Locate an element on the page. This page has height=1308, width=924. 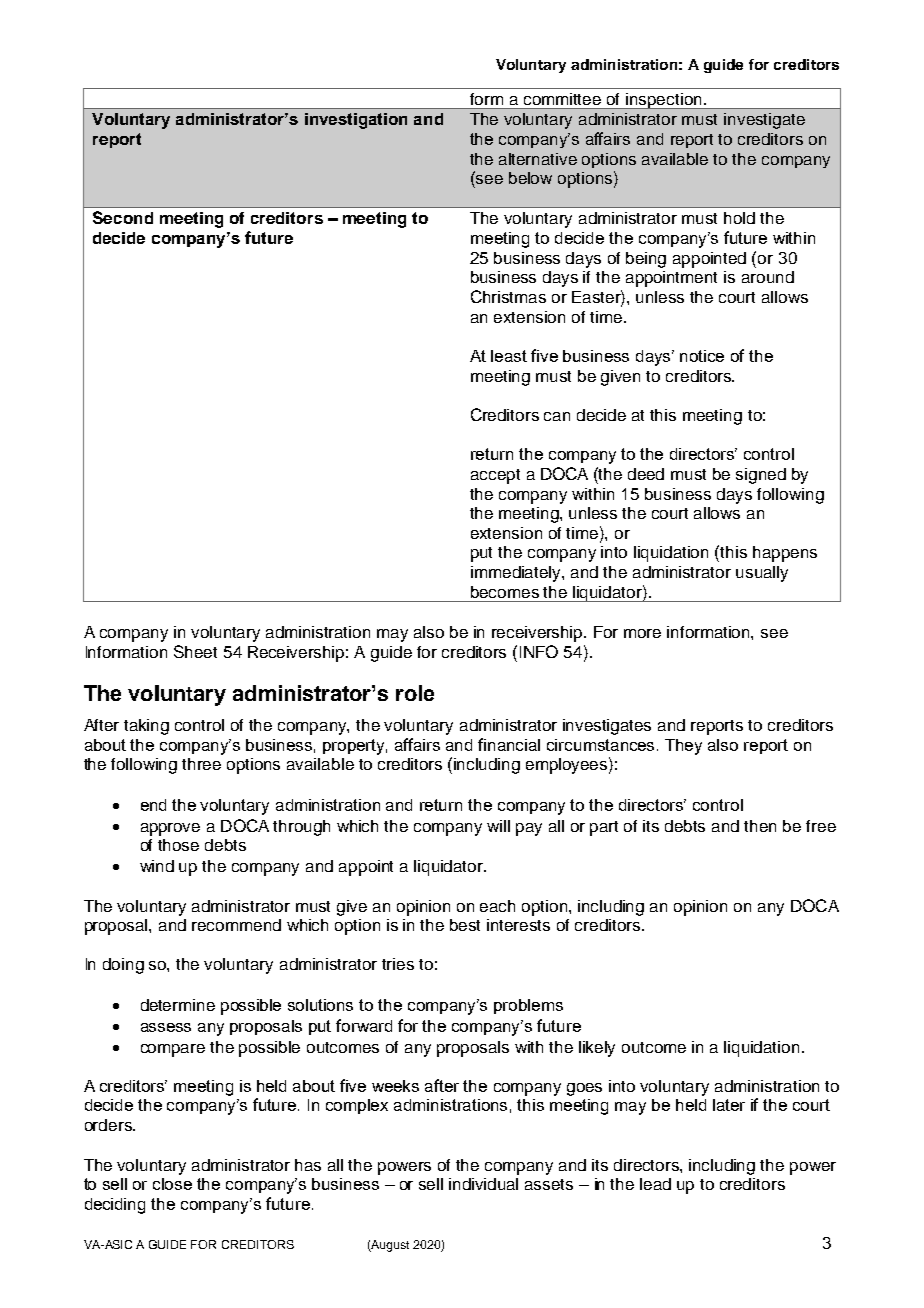
below is located at coordinates (530, 178).
